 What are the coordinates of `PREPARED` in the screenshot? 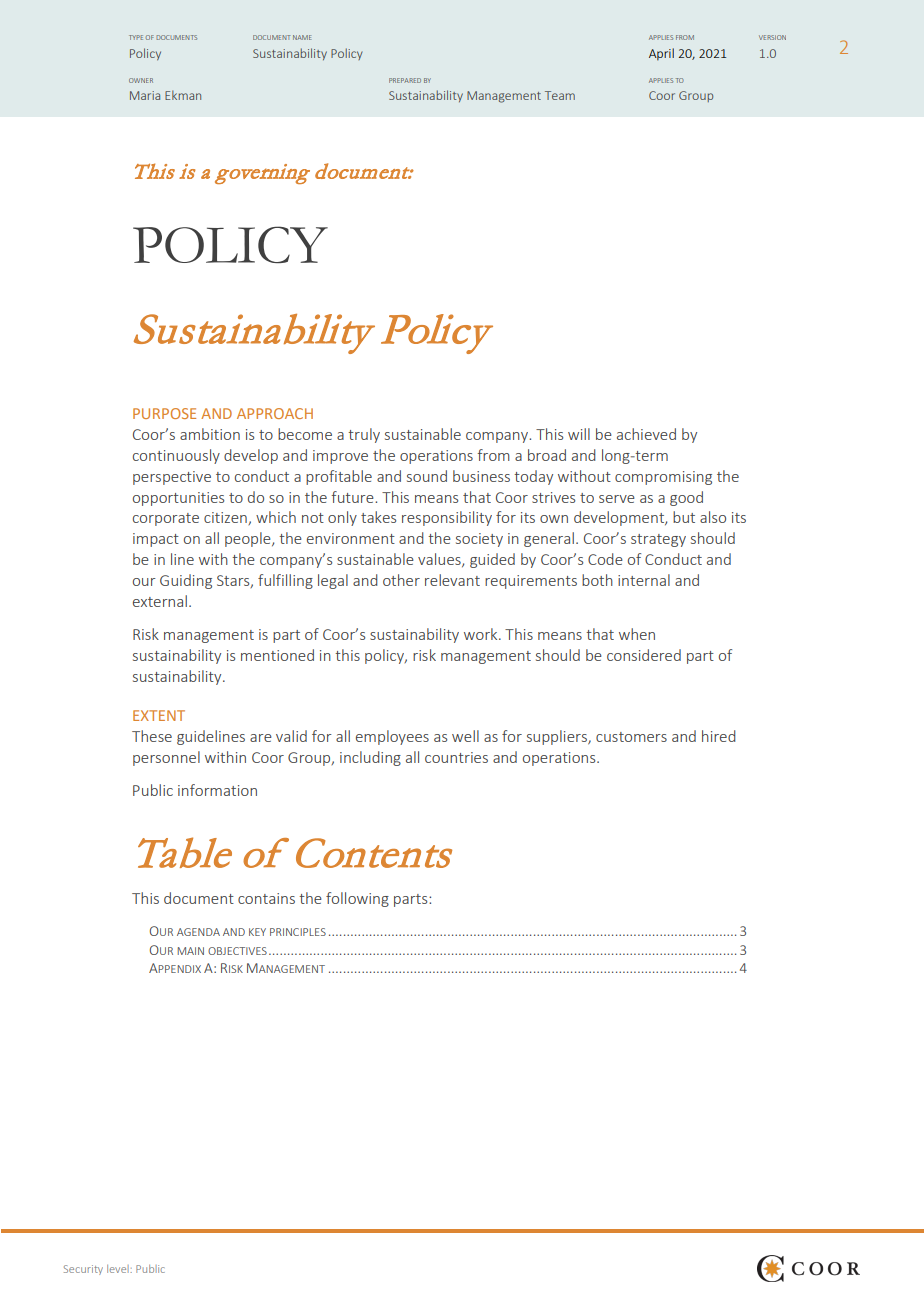 It's located at (405, 80).
